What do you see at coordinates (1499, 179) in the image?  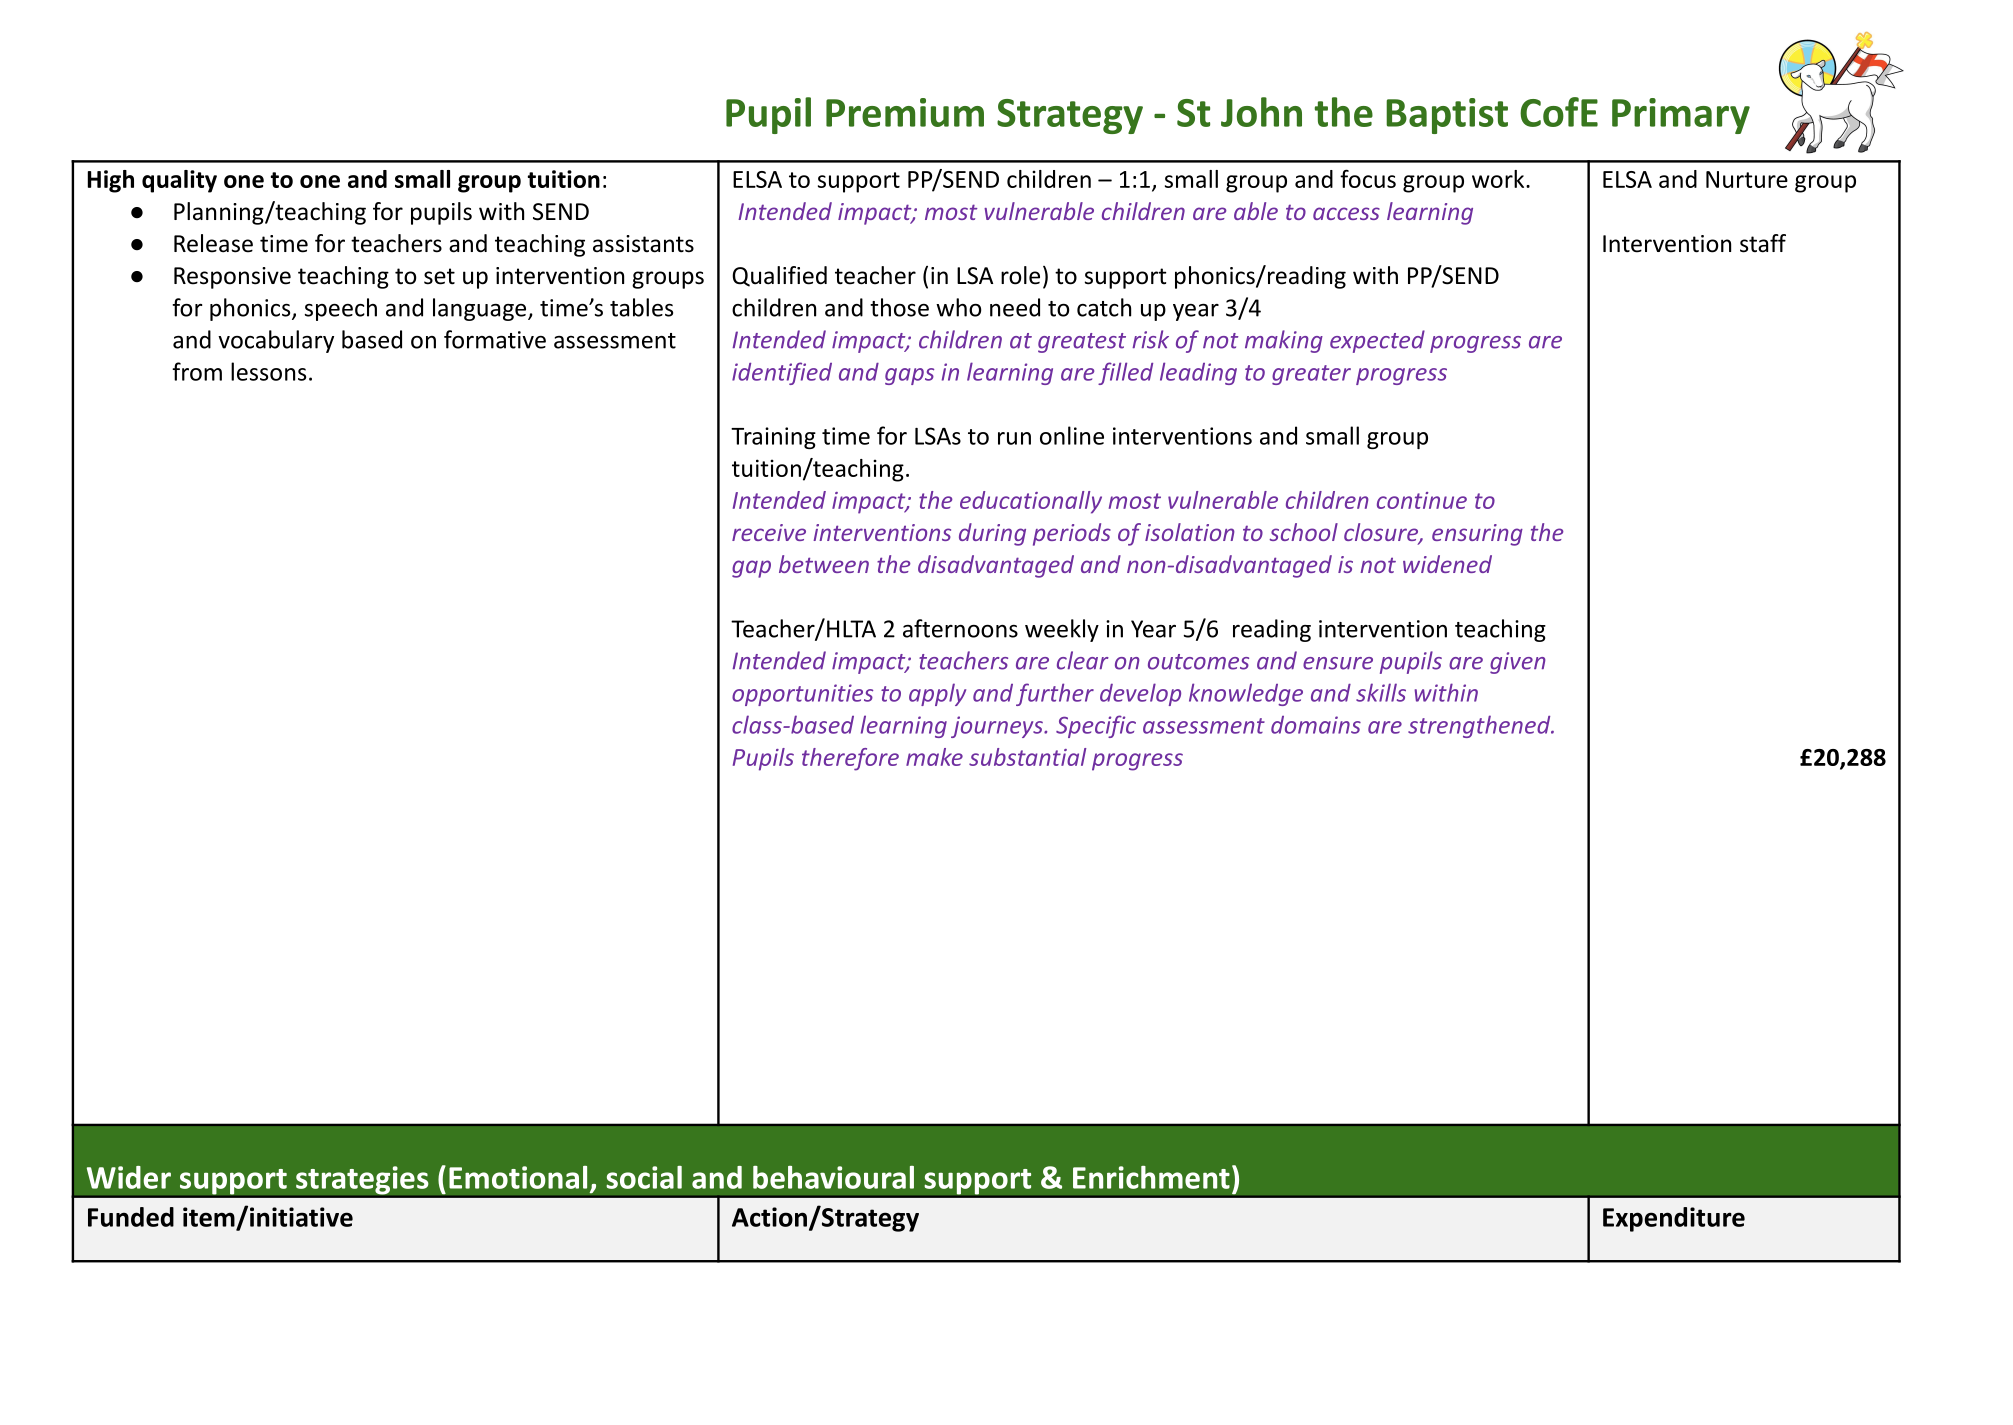 I see `work` at bounding box center [1499, 179].
